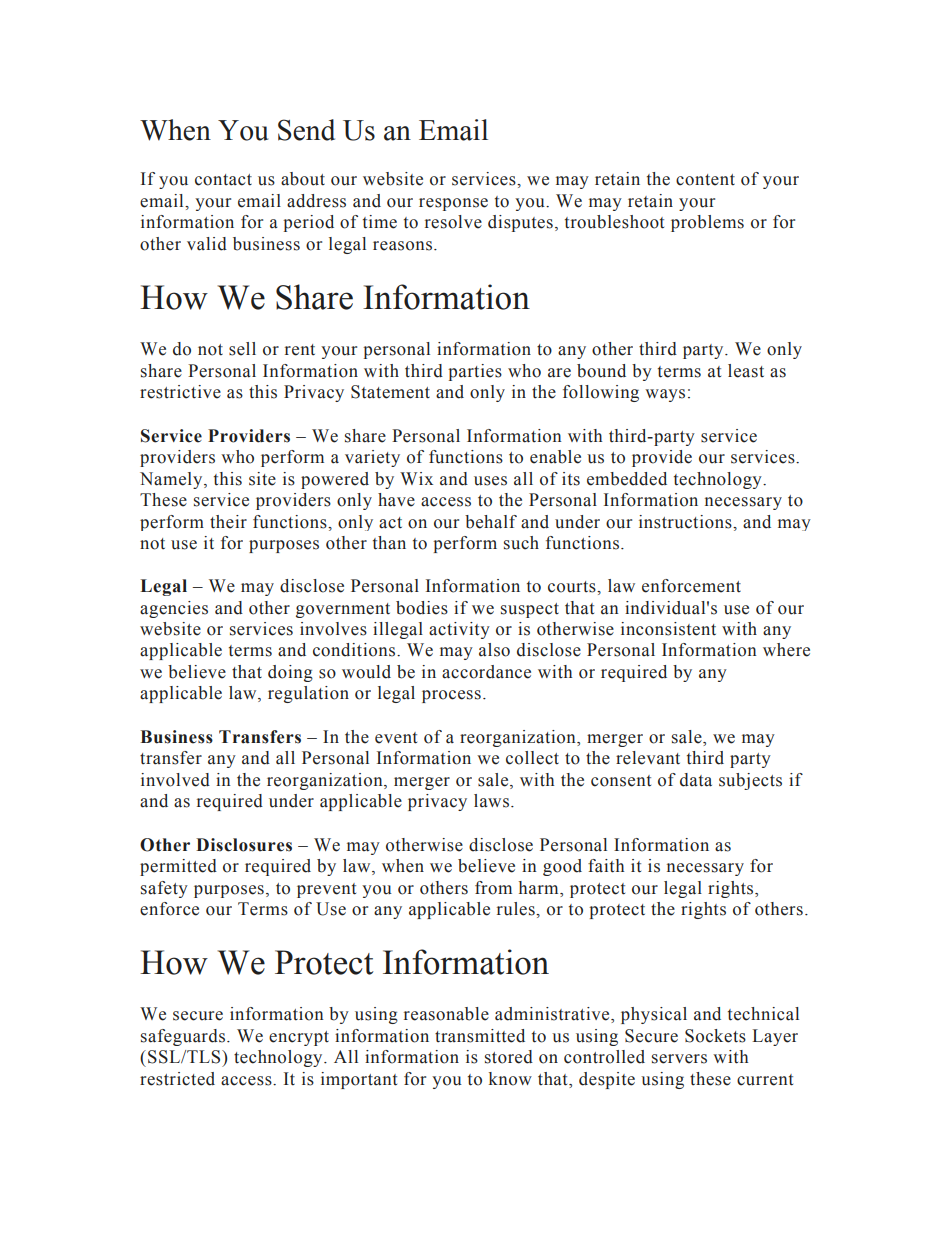  Describe the element at coordinates (532, 758) in the screenshot. I see `collect` at that location.
